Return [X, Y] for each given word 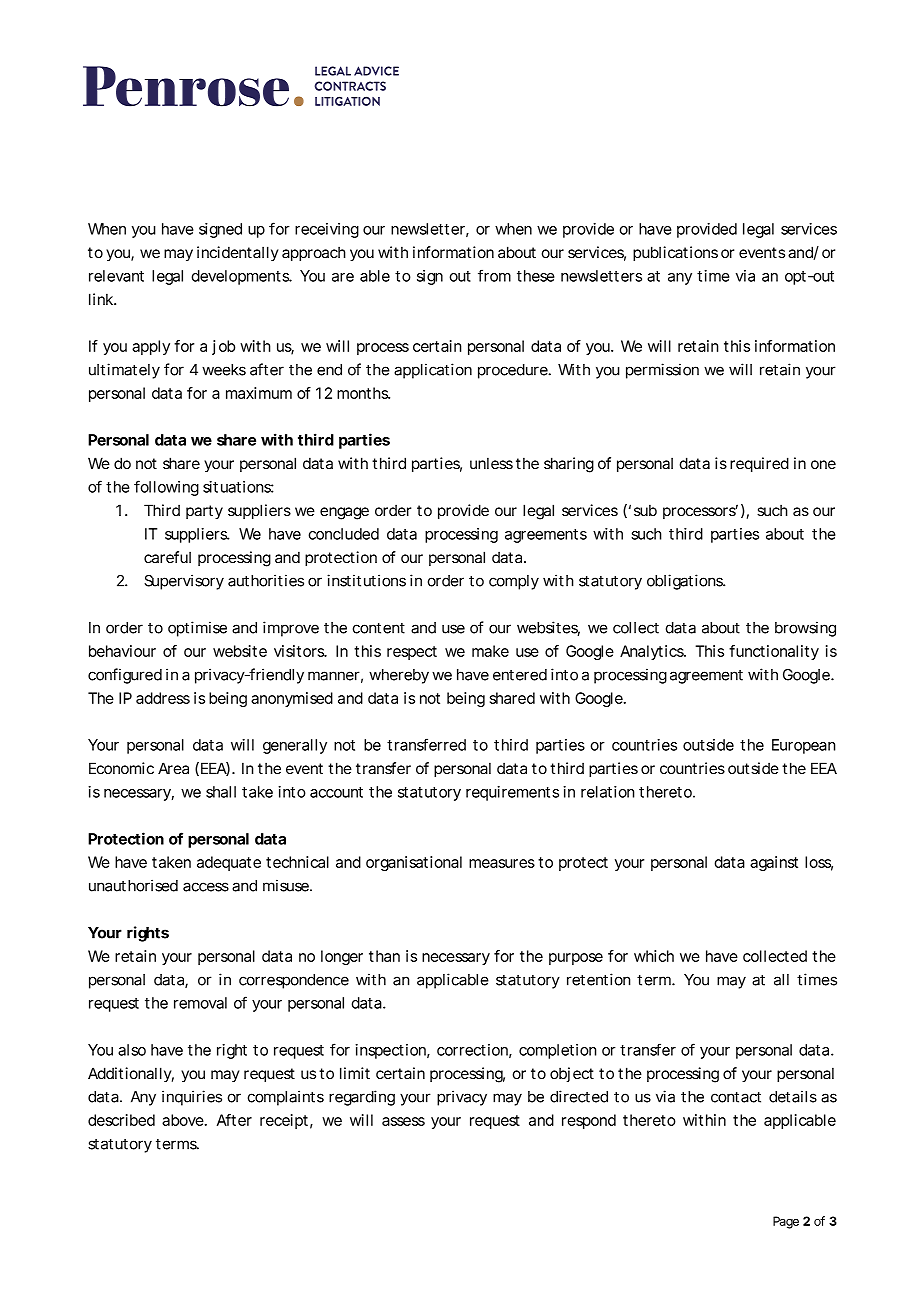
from [494, 275]
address [163, 698]
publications [675, 253]
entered [520, 675]
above [184, 1120]
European [804, 746]
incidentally [238, 253]
